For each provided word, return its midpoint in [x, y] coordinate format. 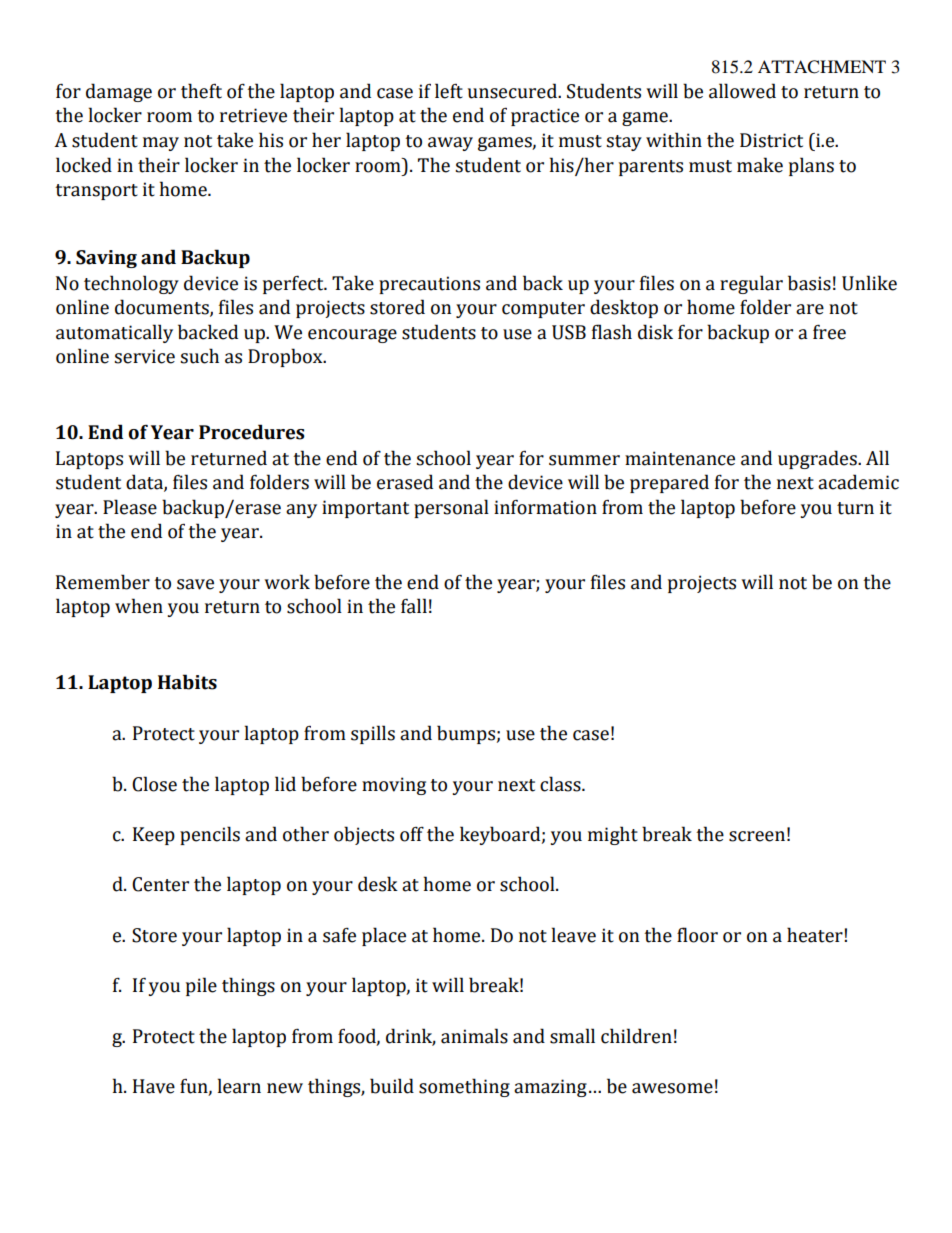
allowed [742, 91]
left [449, 91]
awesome [672, 1088]
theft [201, 91]
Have [154, 1086]
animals [474, 1036]
